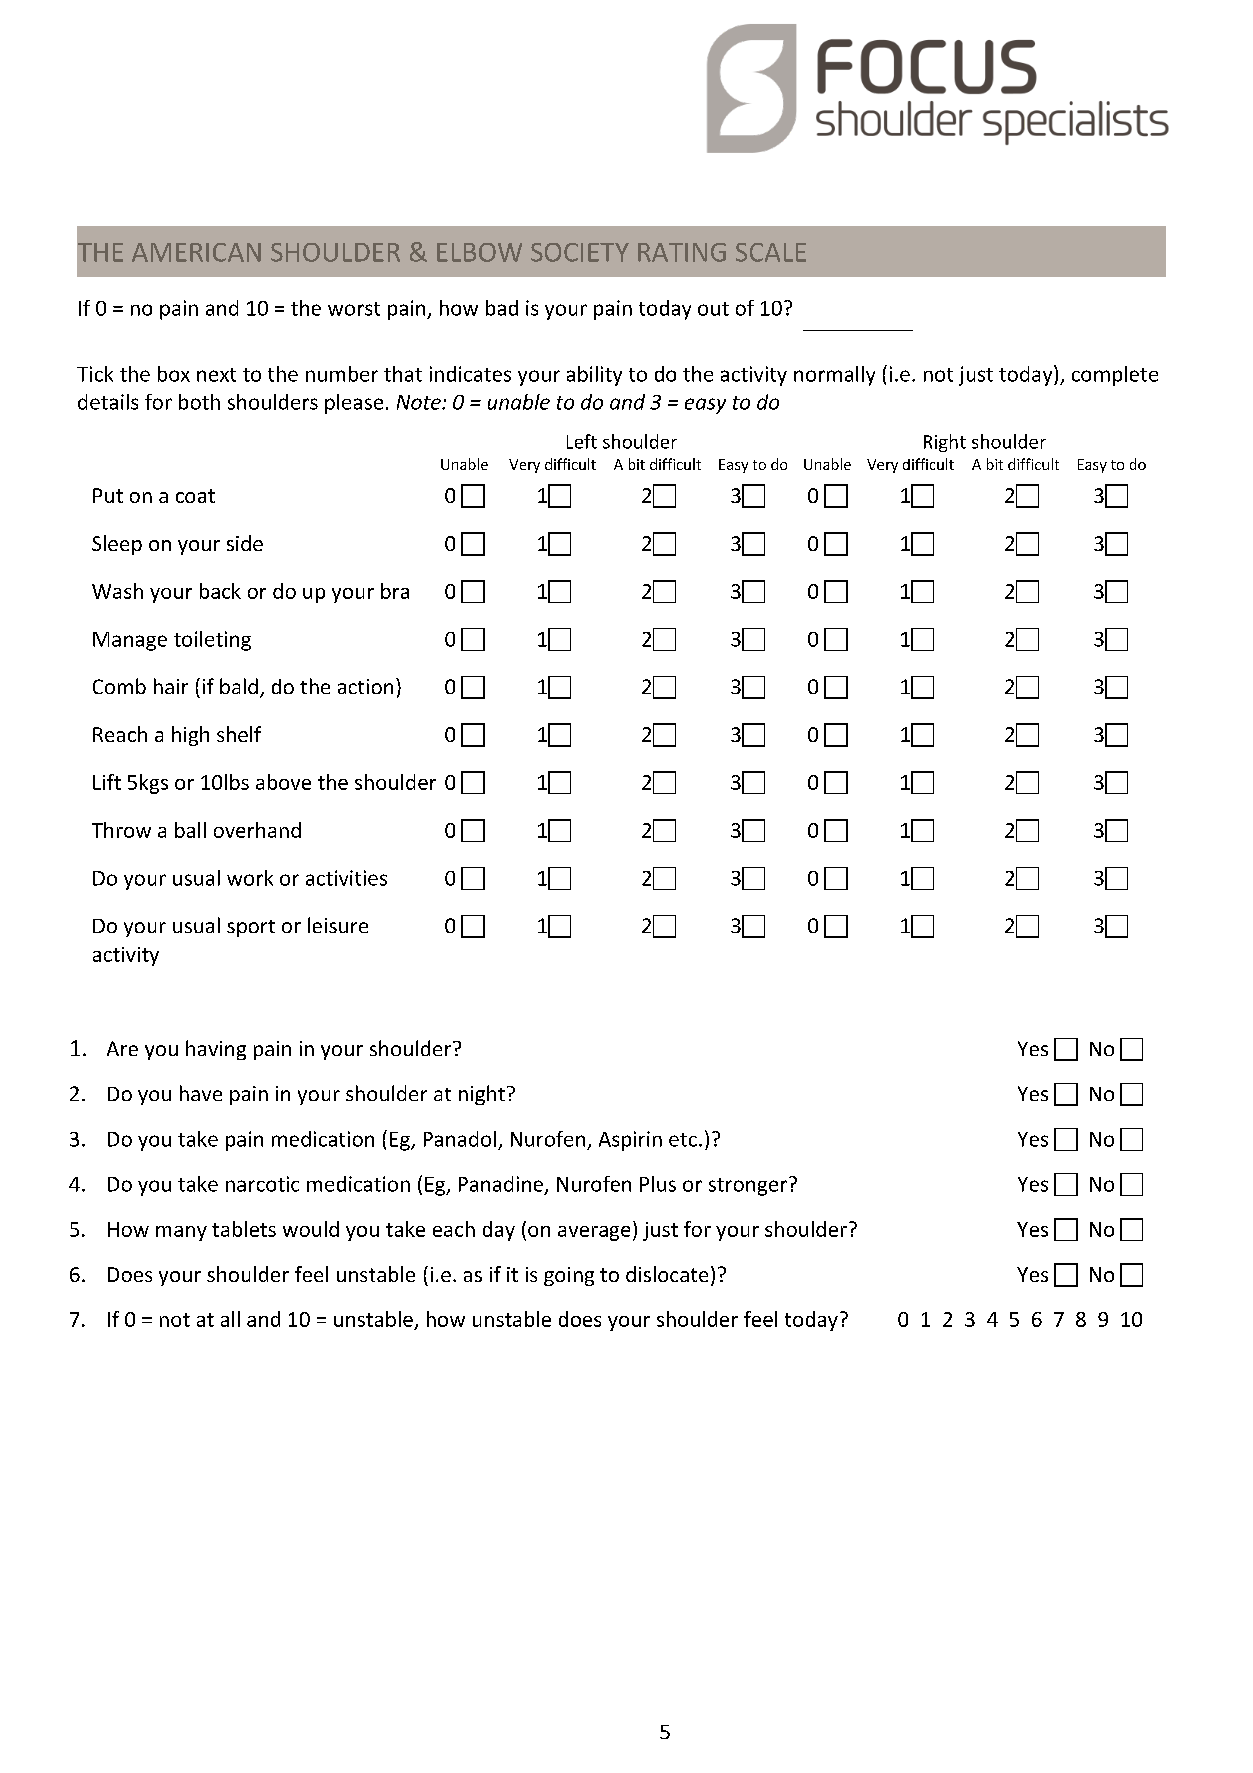 This document has height=1773, width=1253. What do you see at coordinates (346, 878) in the document?
I see `activities` at bounding box center [346, 878].
